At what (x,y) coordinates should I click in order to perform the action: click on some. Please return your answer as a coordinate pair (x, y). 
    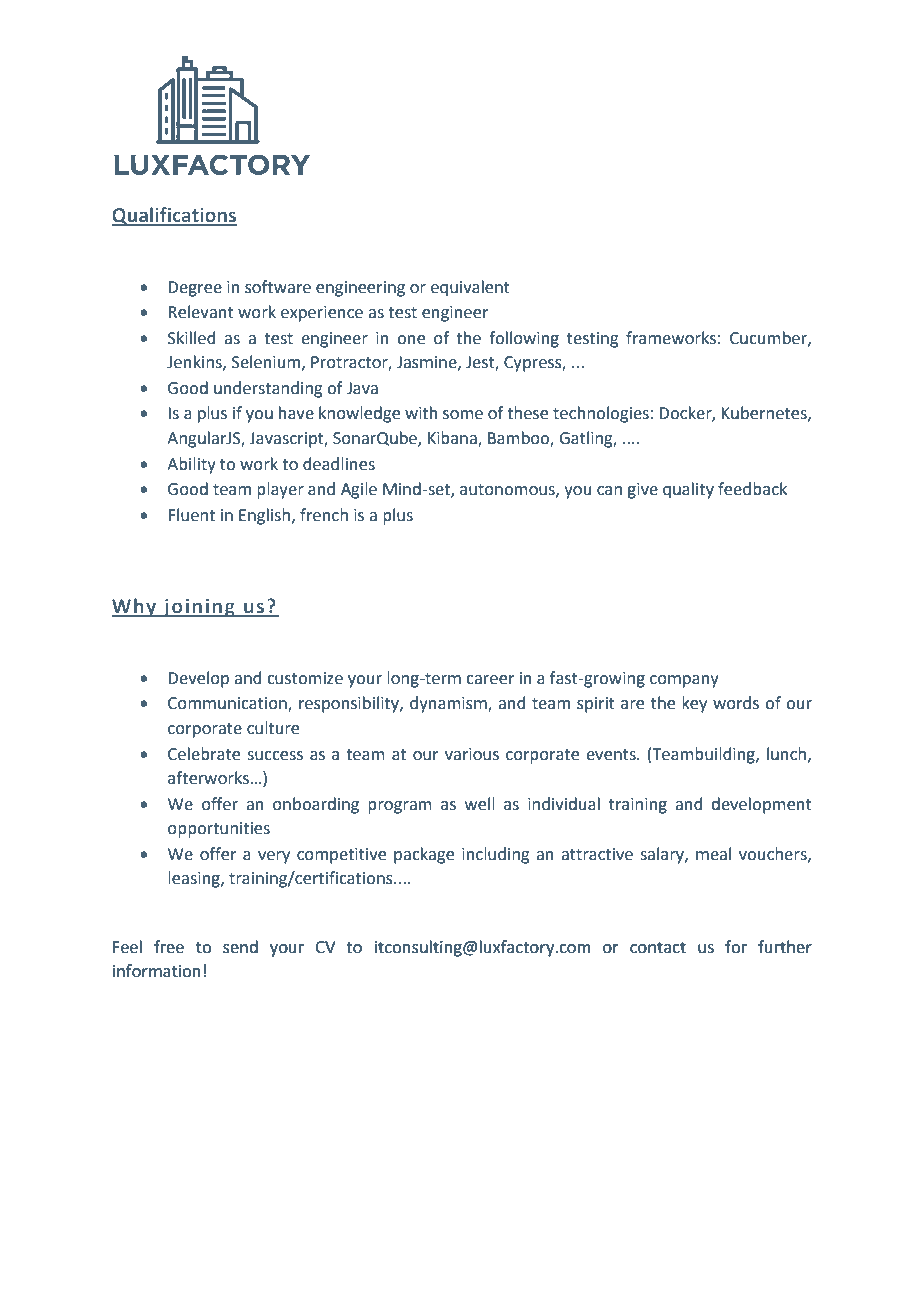
    Looking at the image, I should click on (463, 415).
